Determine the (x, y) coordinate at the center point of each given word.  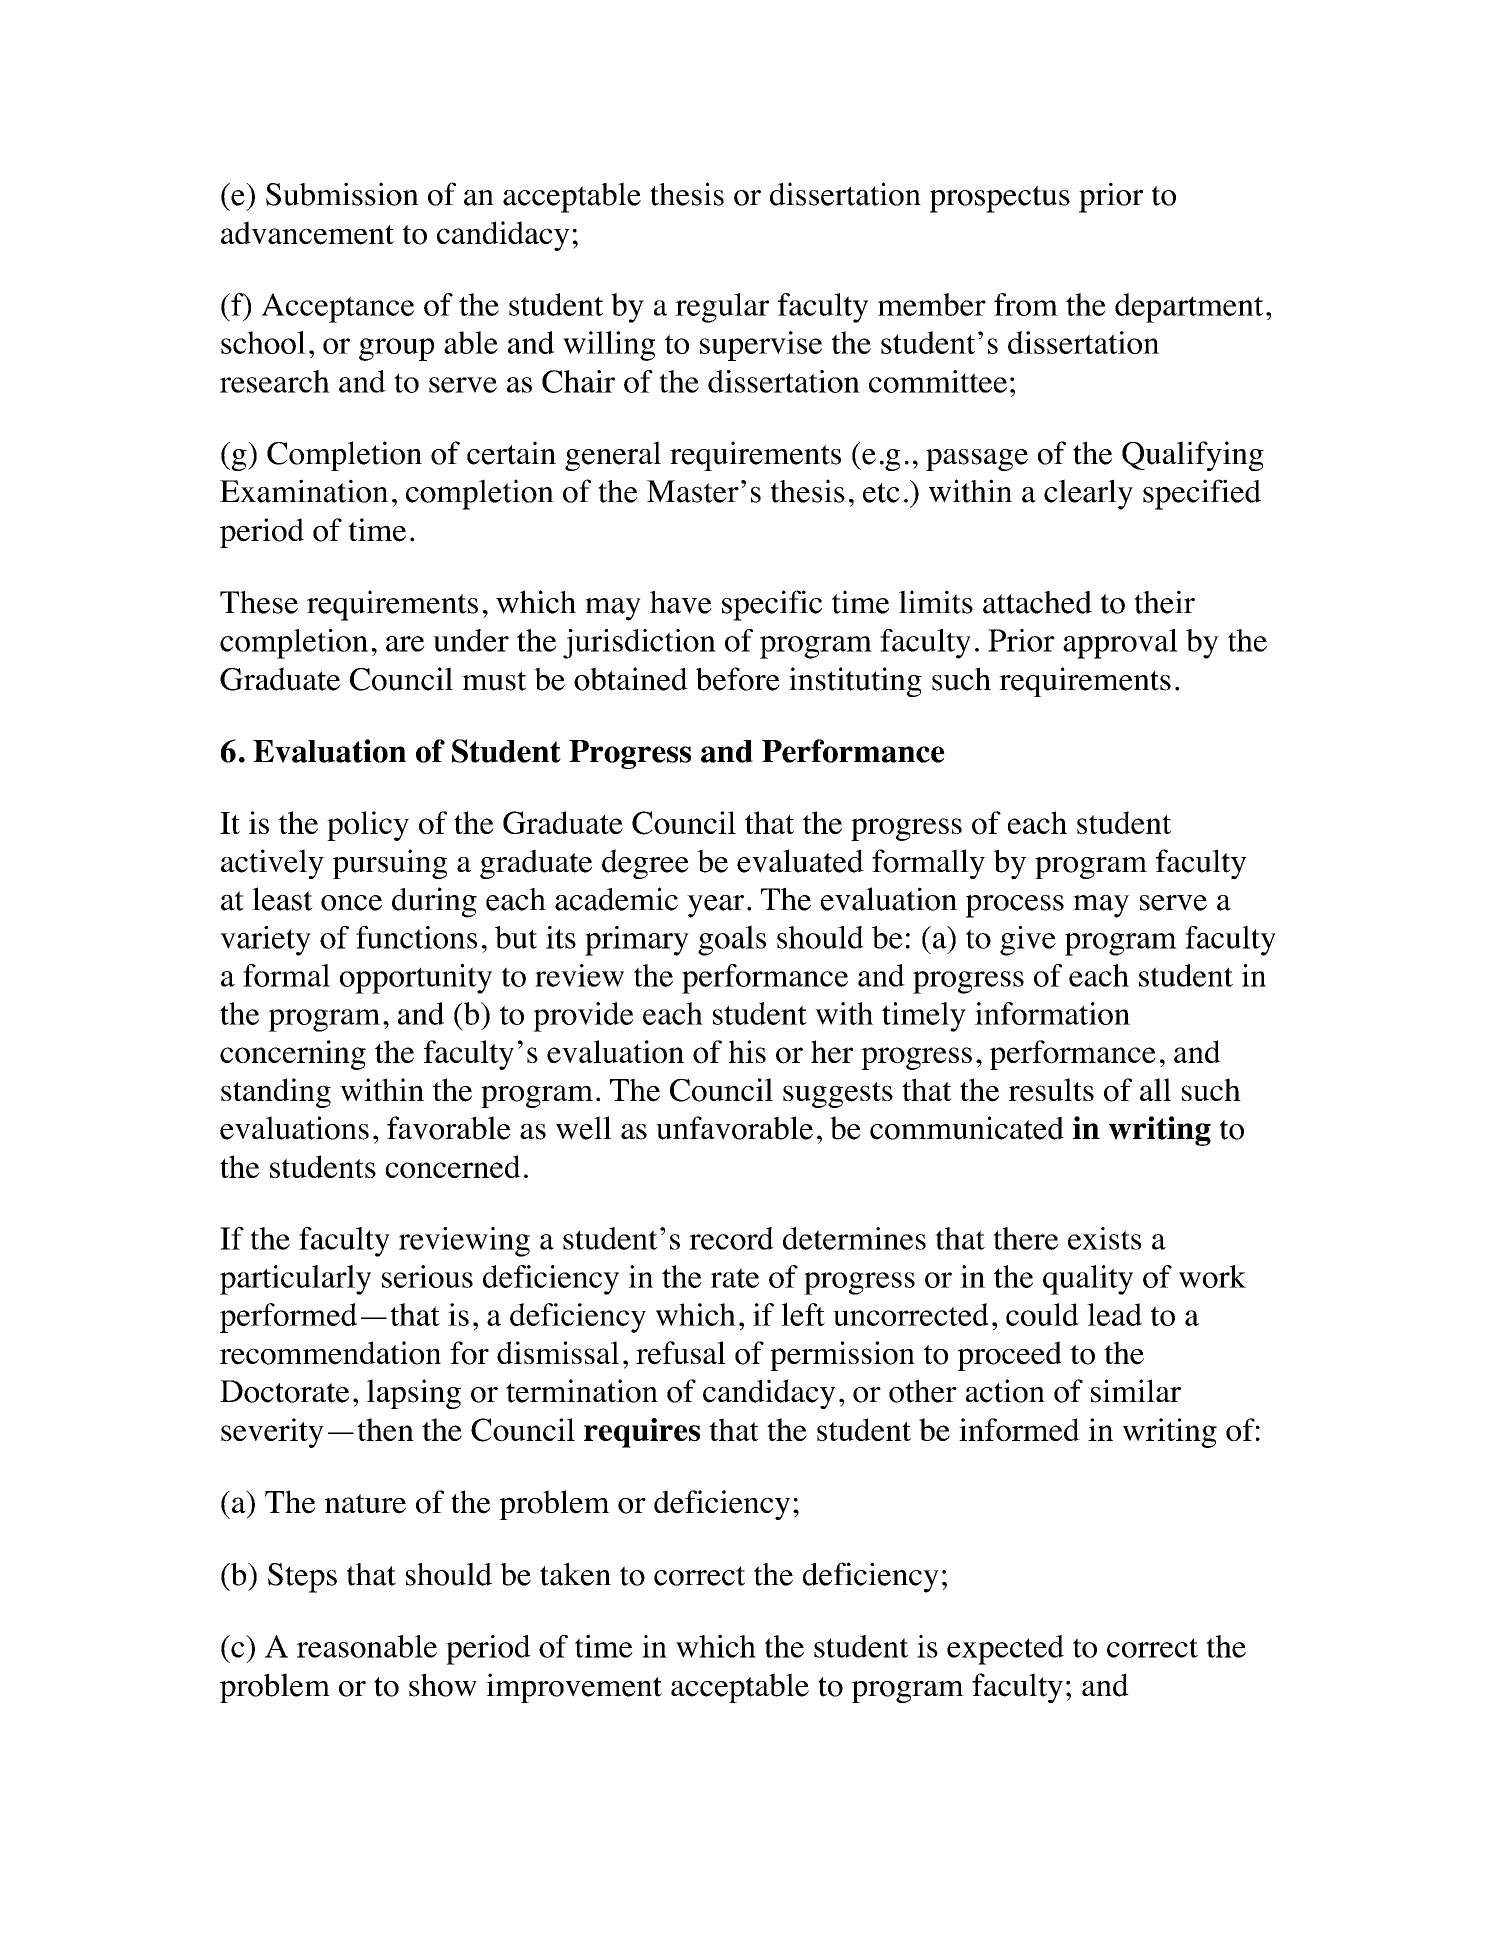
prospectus (1000, 199)
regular (722, 308)
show (443, 1685)
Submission (342, 194)
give (1028, 941)
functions (416, 937)
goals (732, 940)
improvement (574, 1688)
